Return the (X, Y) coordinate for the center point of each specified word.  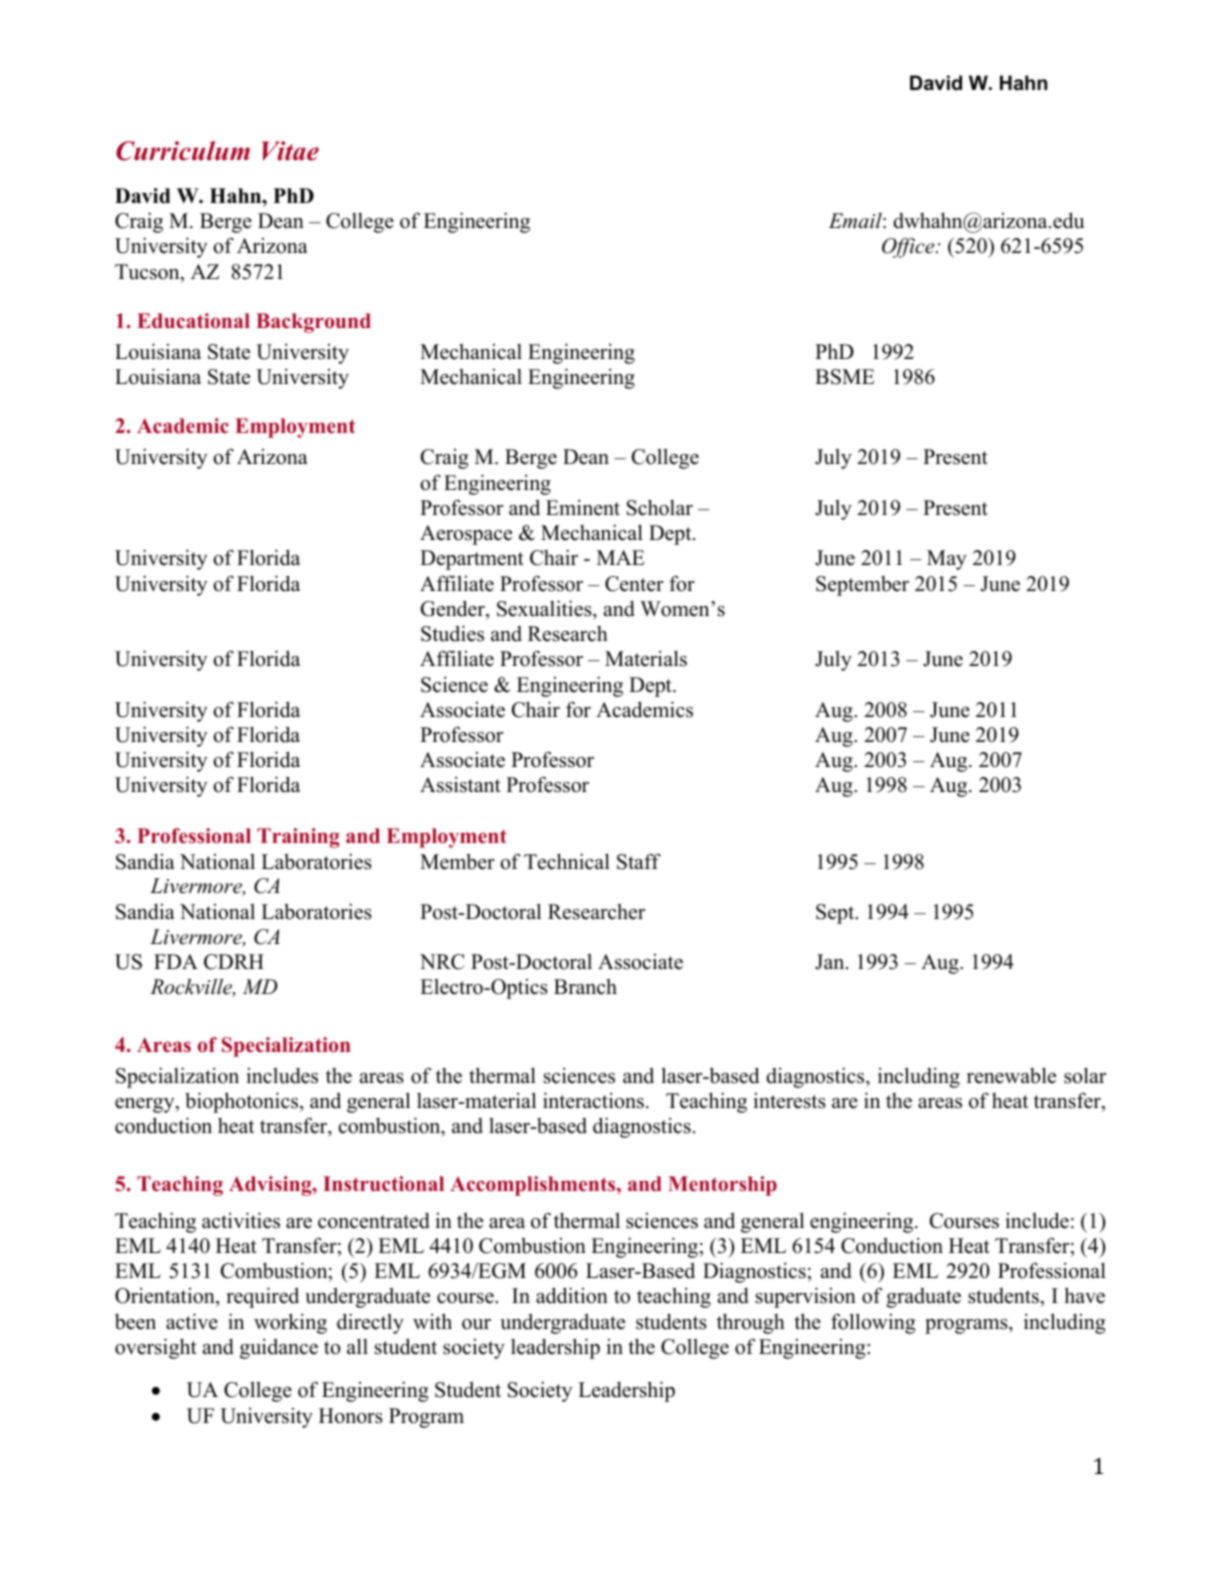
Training (298, 838)
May (947, 560)
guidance (279, 1348)
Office (909, 247)
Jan (831, 962)
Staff (639, 861)
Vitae (290, 151)
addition (572, 1295)
